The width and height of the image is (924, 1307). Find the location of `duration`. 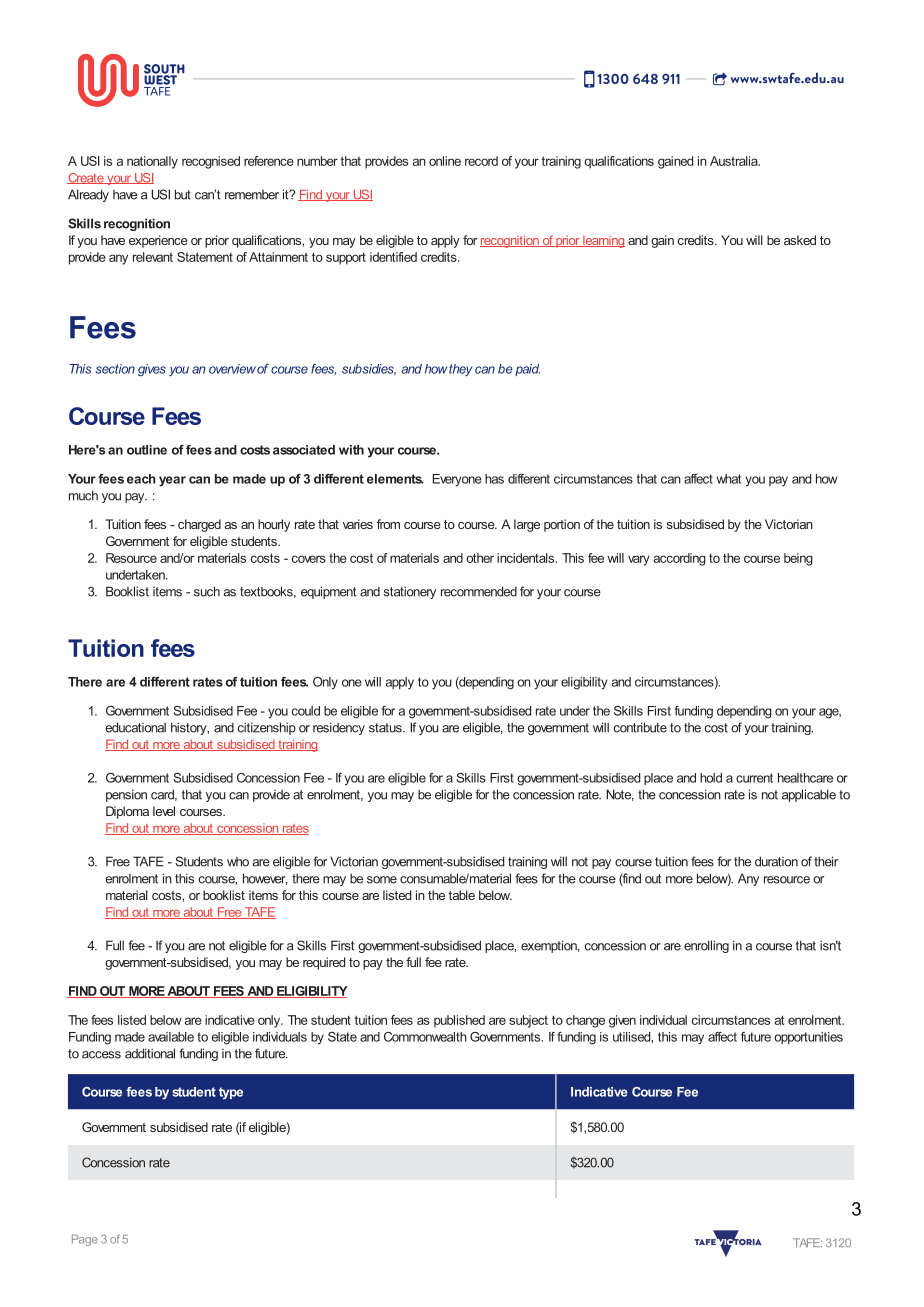

duration is located at coordinates (776, 861).
